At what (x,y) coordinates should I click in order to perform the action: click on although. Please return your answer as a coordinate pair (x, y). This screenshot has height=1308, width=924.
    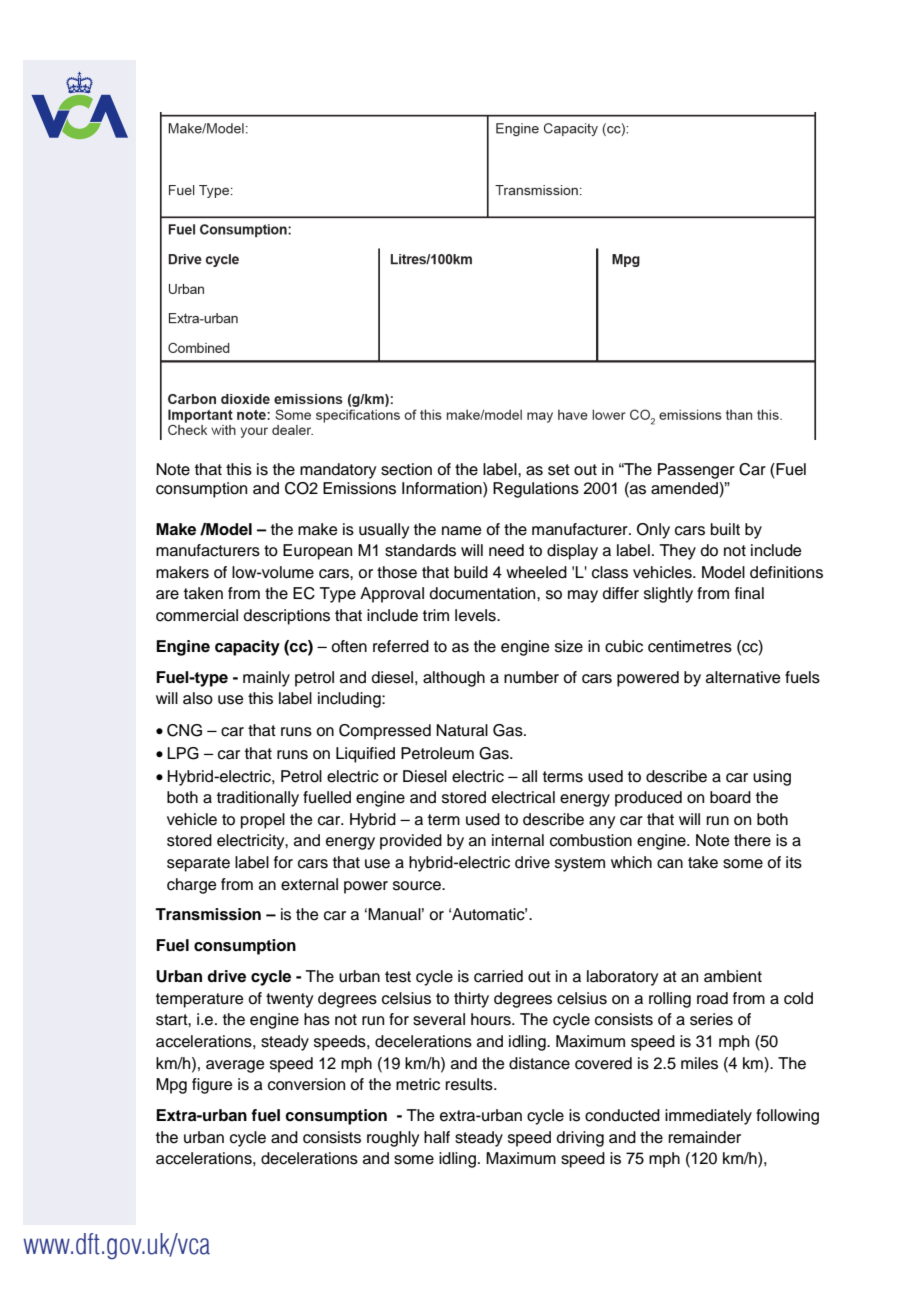
    Looking at the image, I should click on (454, 679).
